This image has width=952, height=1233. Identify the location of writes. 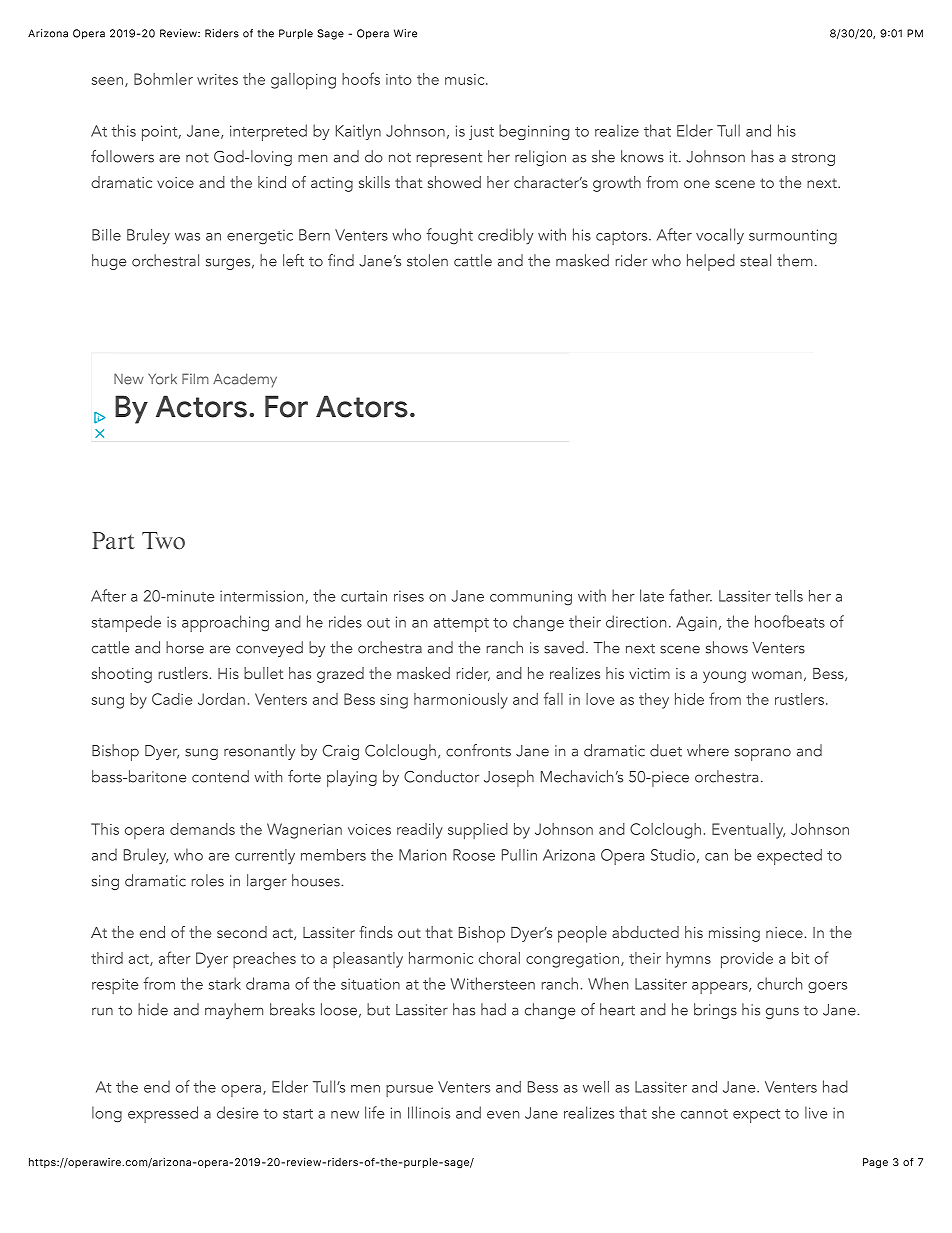
(217, 79).
